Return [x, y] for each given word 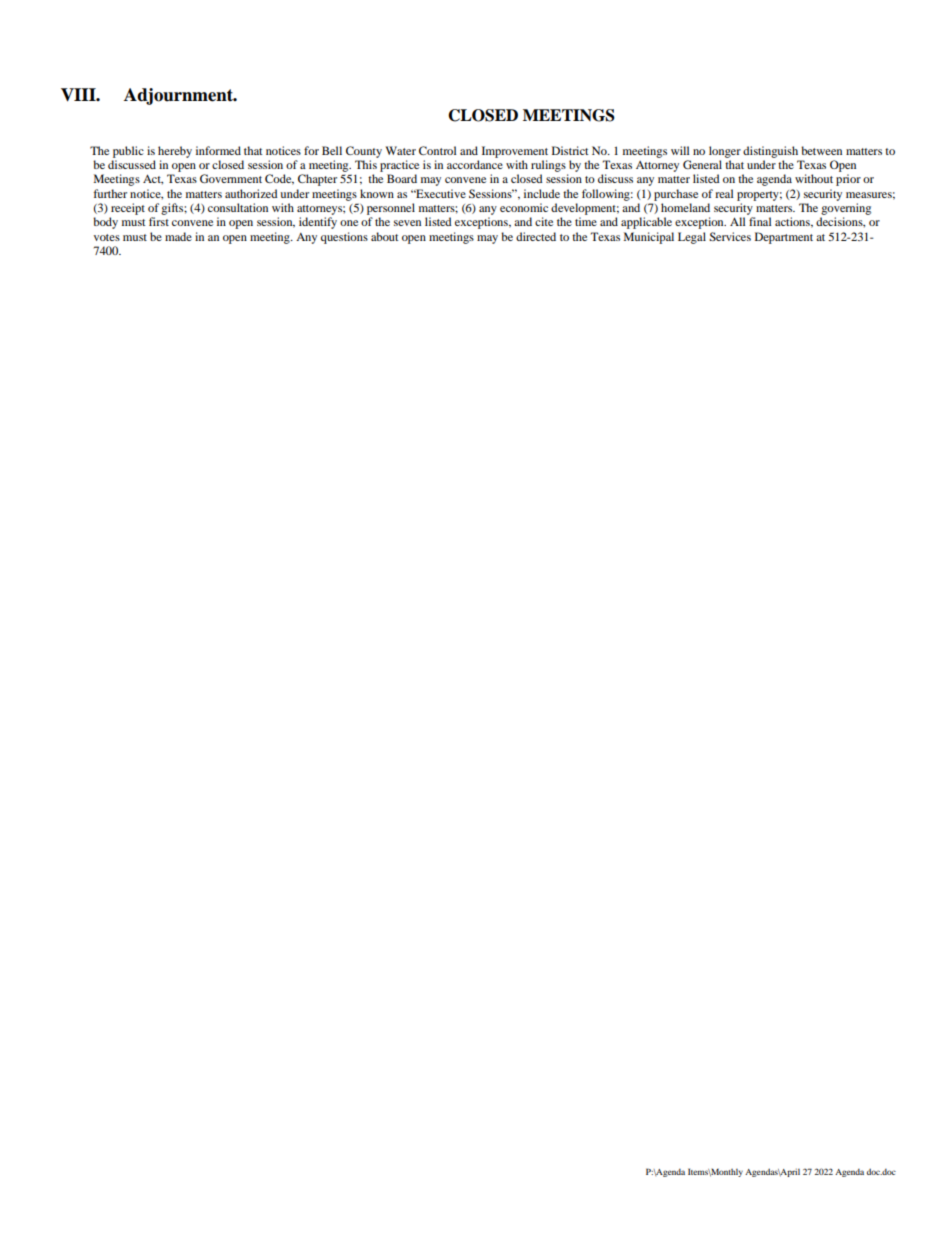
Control [437, 150]
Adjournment [179, 96]
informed [218, 150]
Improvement [515, 152]
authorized [251, 193]
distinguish [770, 152]
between [821, 150]
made [178, 236]
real [724, 193]
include [542, 193]
